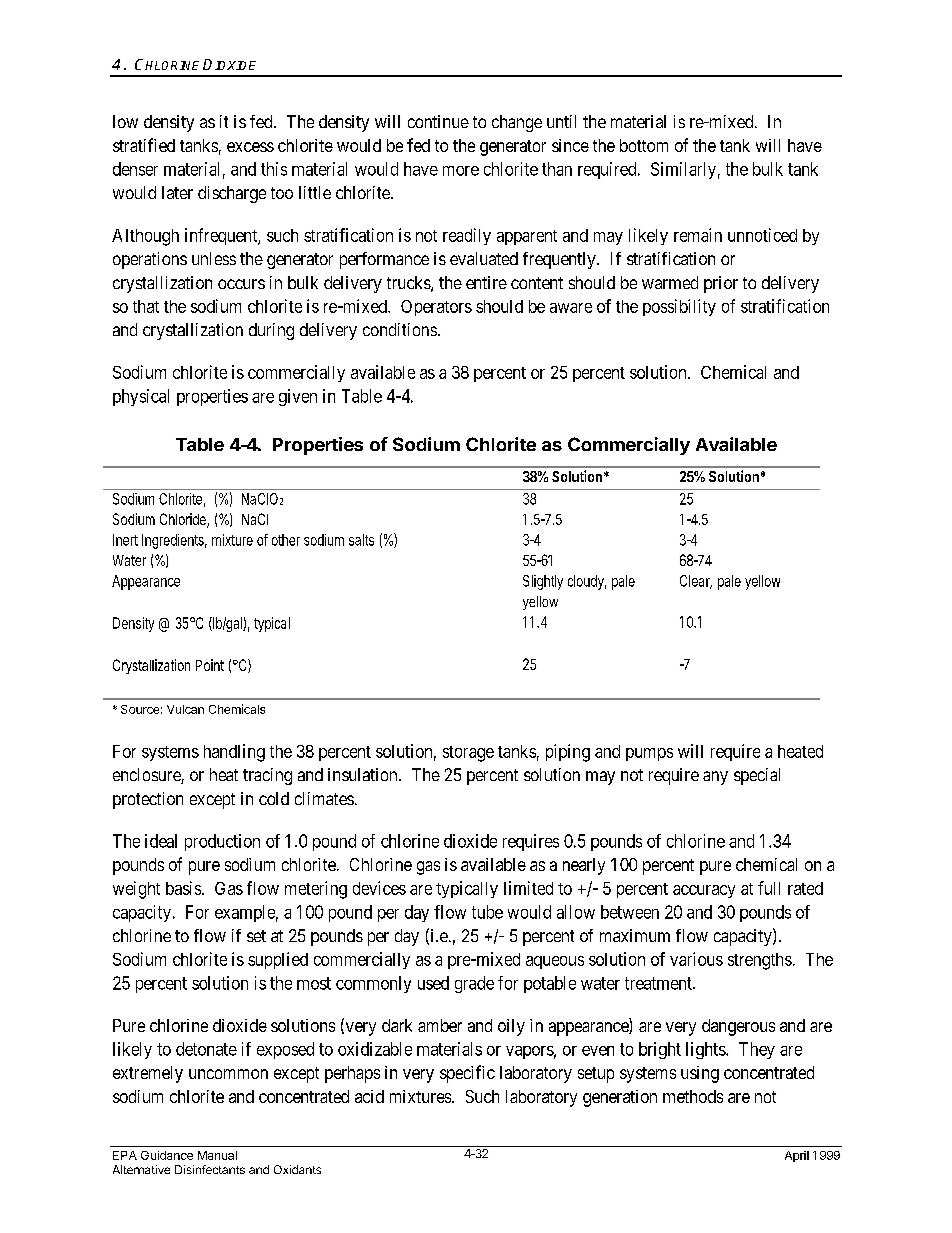 The height and width of the screenshot is (1233, 952). Describe the element at coordinates (250, 147) in the screenshot. I see `excess` at that location.
